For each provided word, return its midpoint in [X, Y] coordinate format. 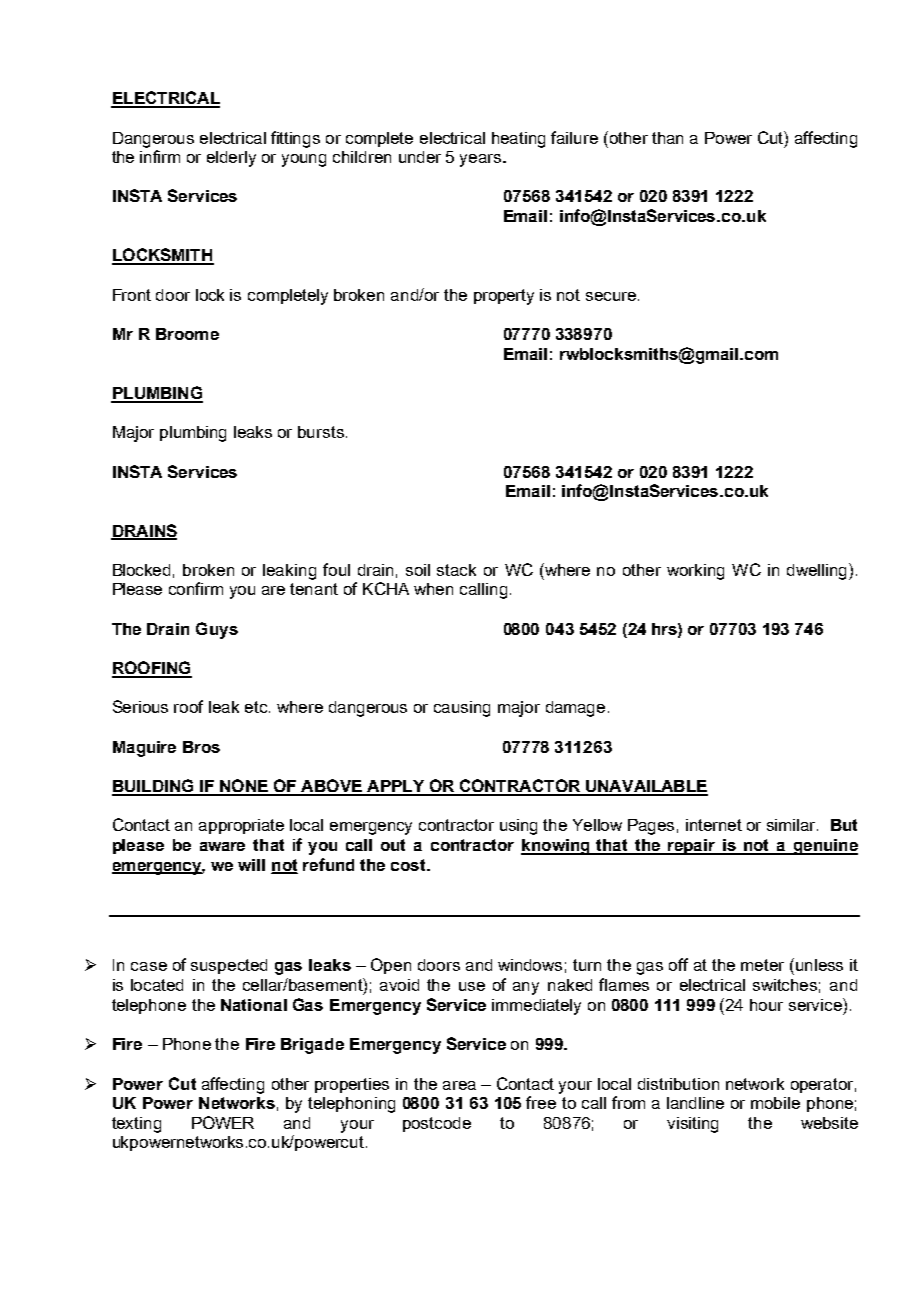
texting [136, 1125]
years [482, 160]
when [433, 589]
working [695, 572]
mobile [775, 1103]
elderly [231, 159]
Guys [217, 630]
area [459, 1085]
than [667, 138]
